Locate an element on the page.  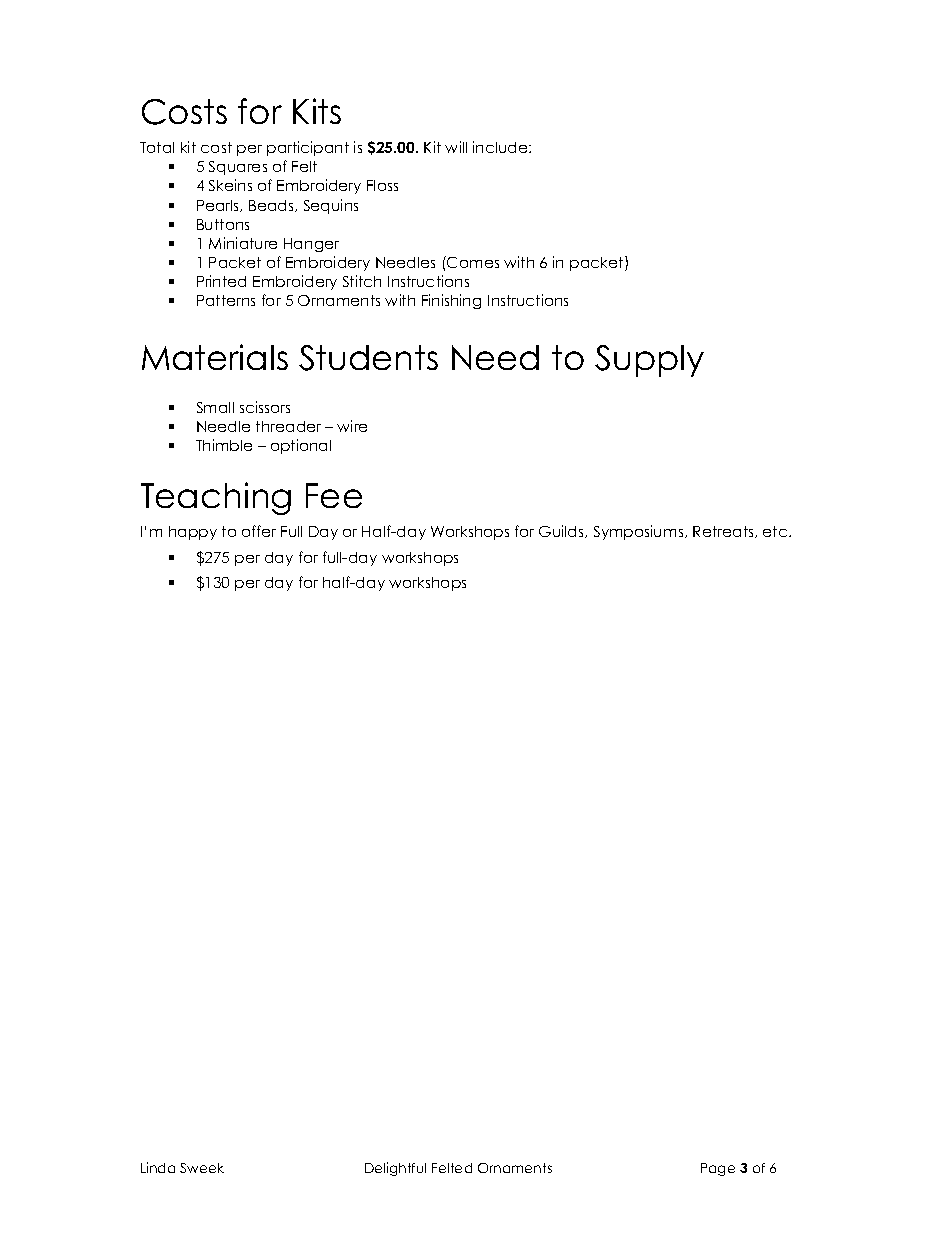
Supply is located at coordinates (649, 361).
